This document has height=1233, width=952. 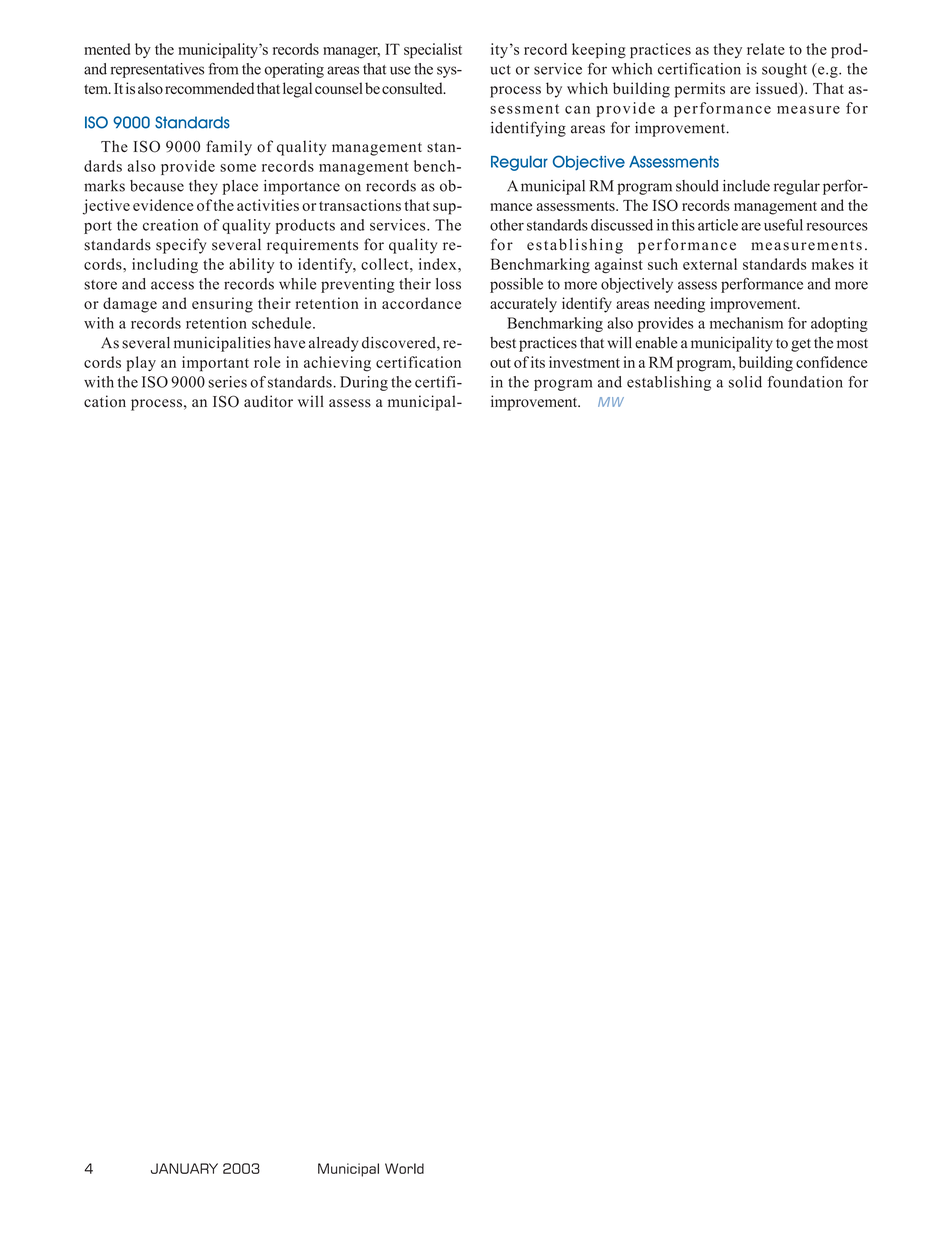 I want to click on JANUARY, so click(x=184, y=1168).
